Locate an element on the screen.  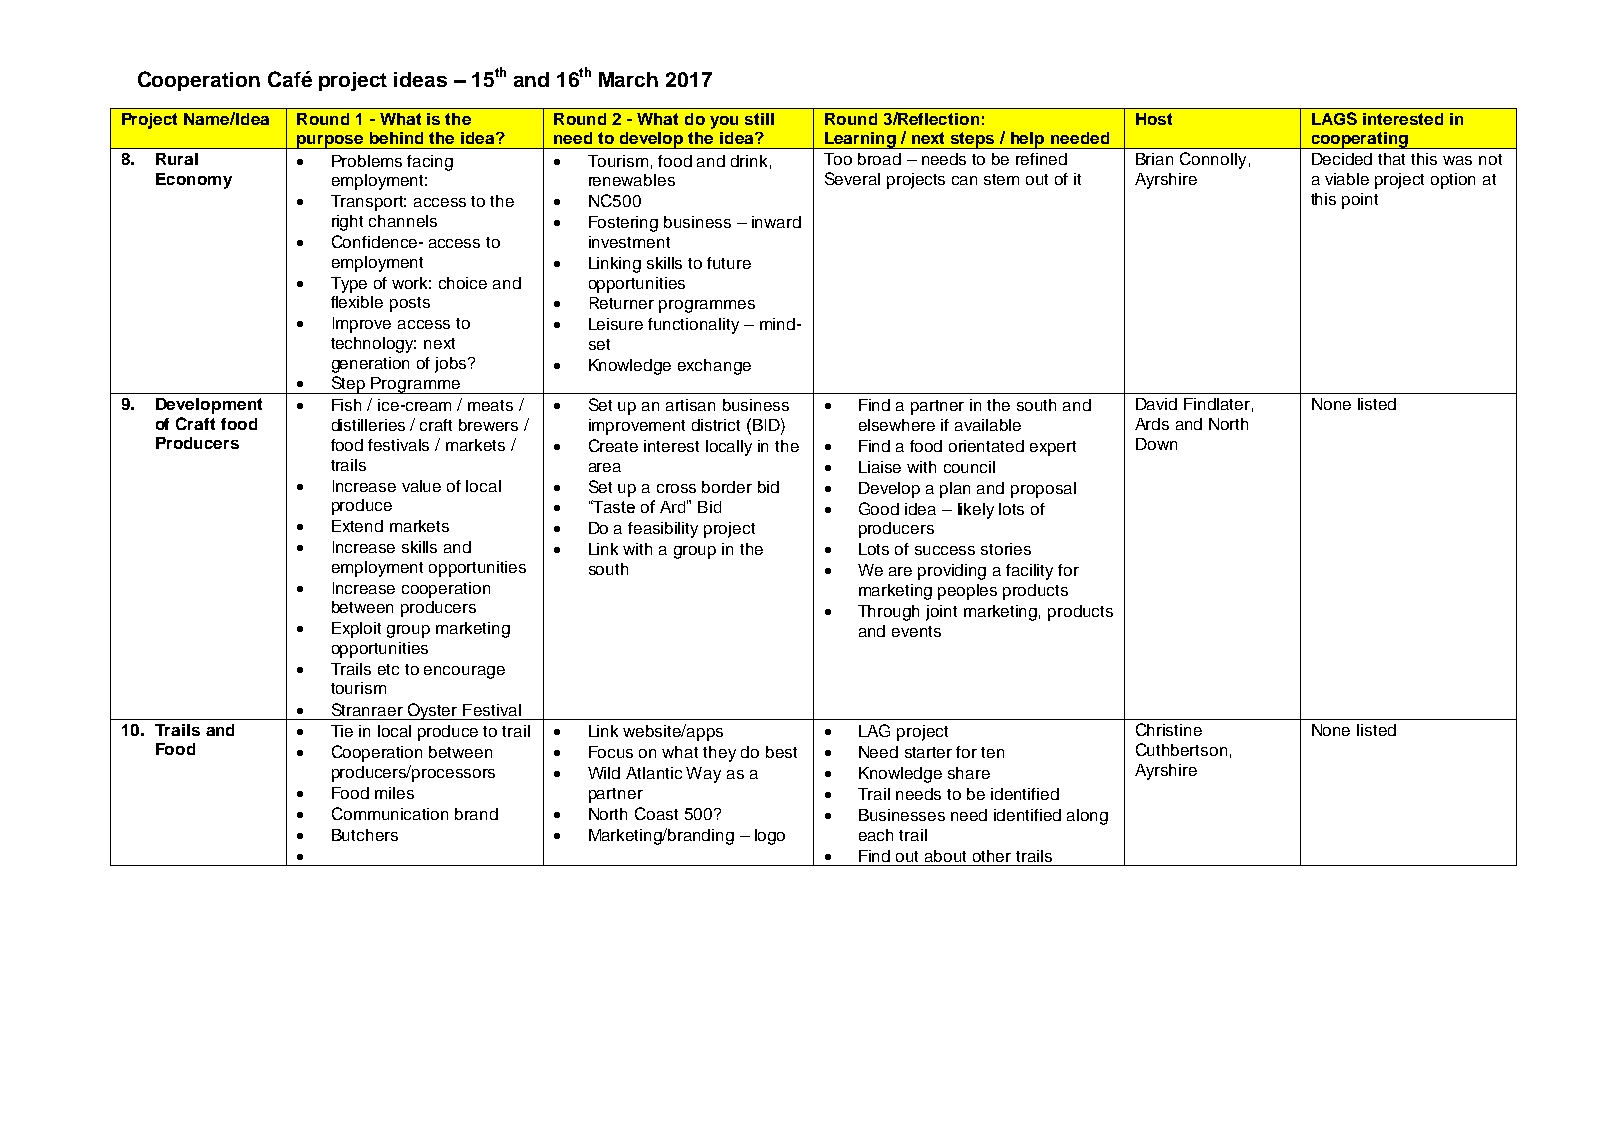
Christine is located at coordinates (1169, 729).
